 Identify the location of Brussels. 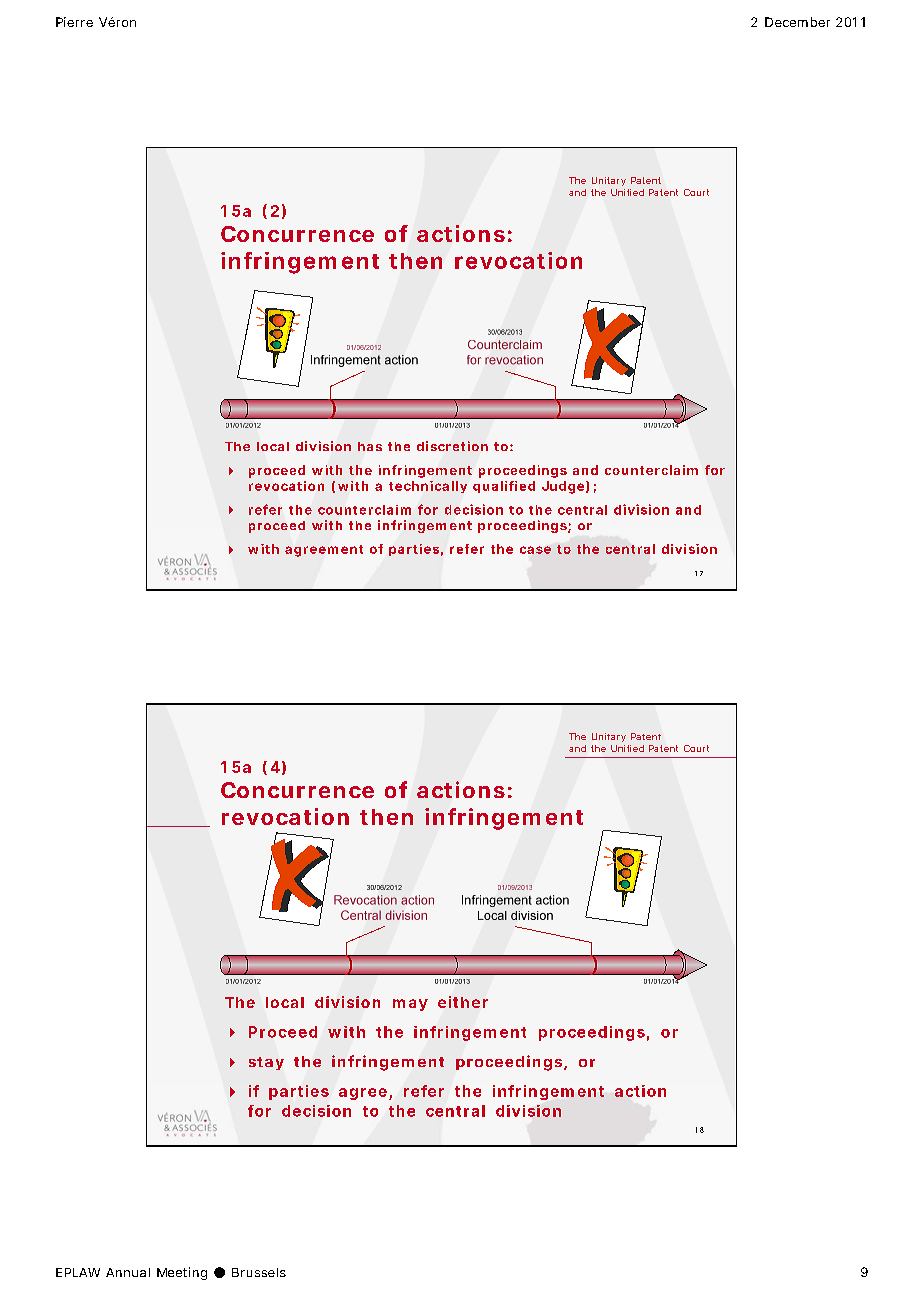
(259, 1272).
